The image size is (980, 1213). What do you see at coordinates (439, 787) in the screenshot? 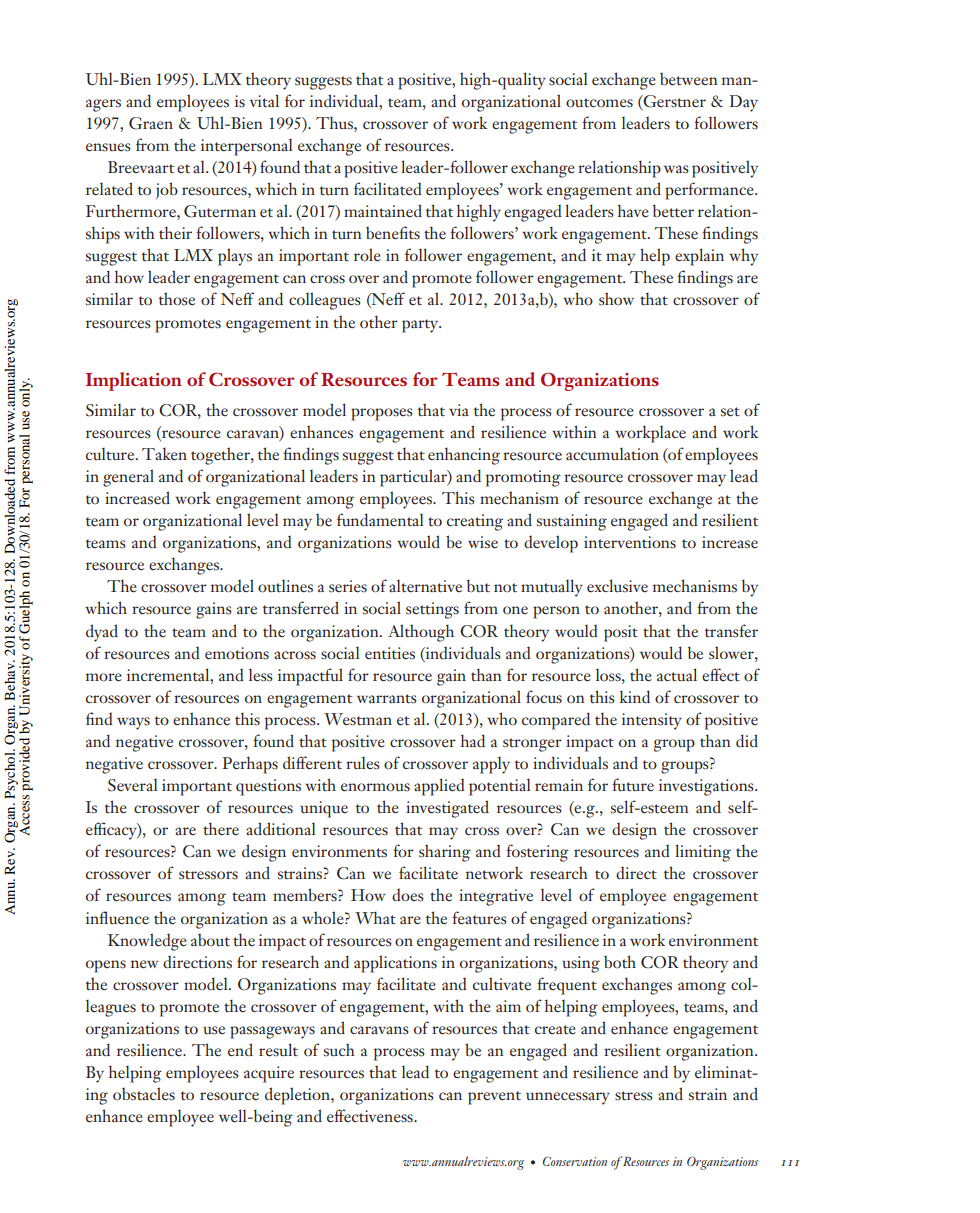
I see `applied` at bounding box center [439, 787].
